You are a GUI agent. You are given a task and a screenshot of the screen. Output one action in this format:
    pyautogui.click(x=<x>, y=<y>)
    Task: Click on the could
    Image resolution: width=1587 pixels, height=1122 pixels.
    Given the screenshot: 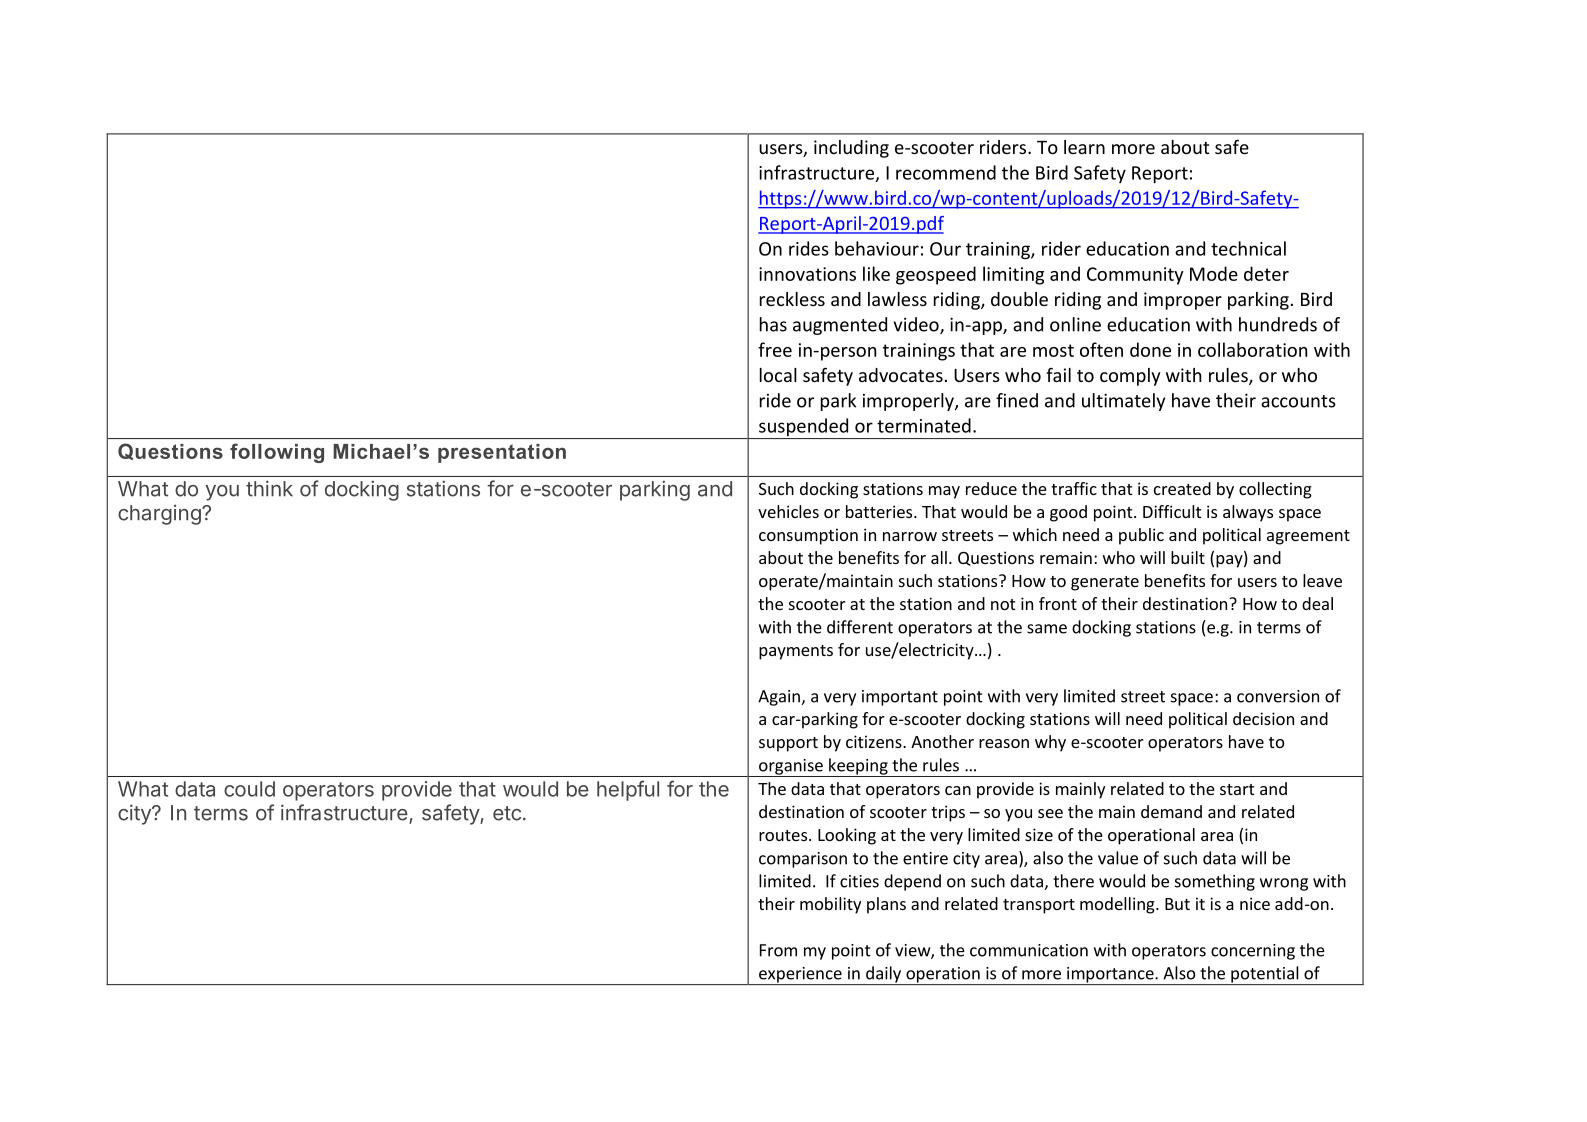 What is the action you would take?
    pyautogui.click(x=249, y=789)
